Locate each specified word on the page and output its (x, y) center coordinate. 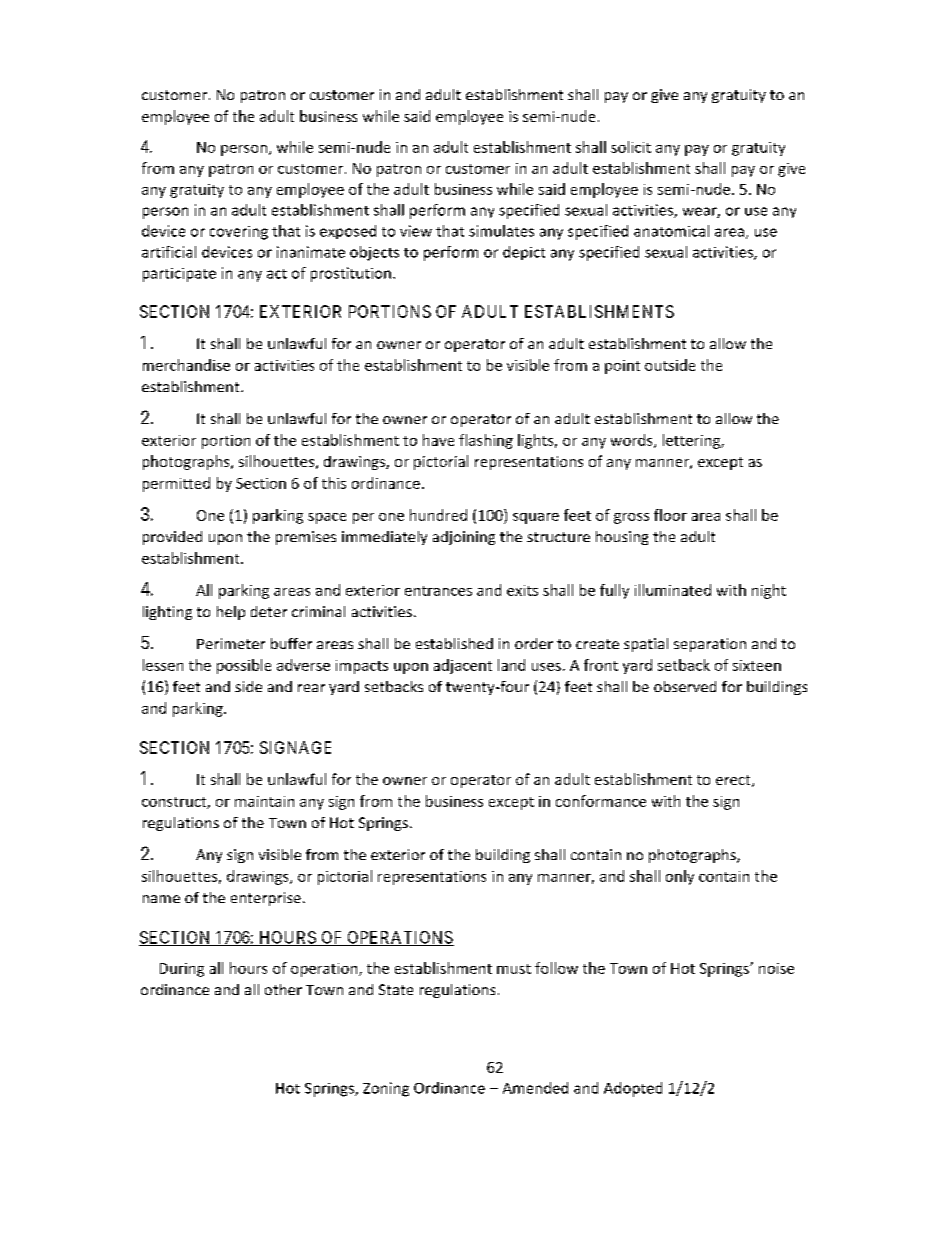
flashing (486, 441)
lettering (692, 441)
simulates (501, 231)
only (680, 877)
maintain (264, 801)
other (283, 989)
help (231, 613)
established (454, 643)
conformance (601, 801)
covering (239, 233)
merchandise (186, 365)
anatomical (671, 231)
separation (710, 645)
